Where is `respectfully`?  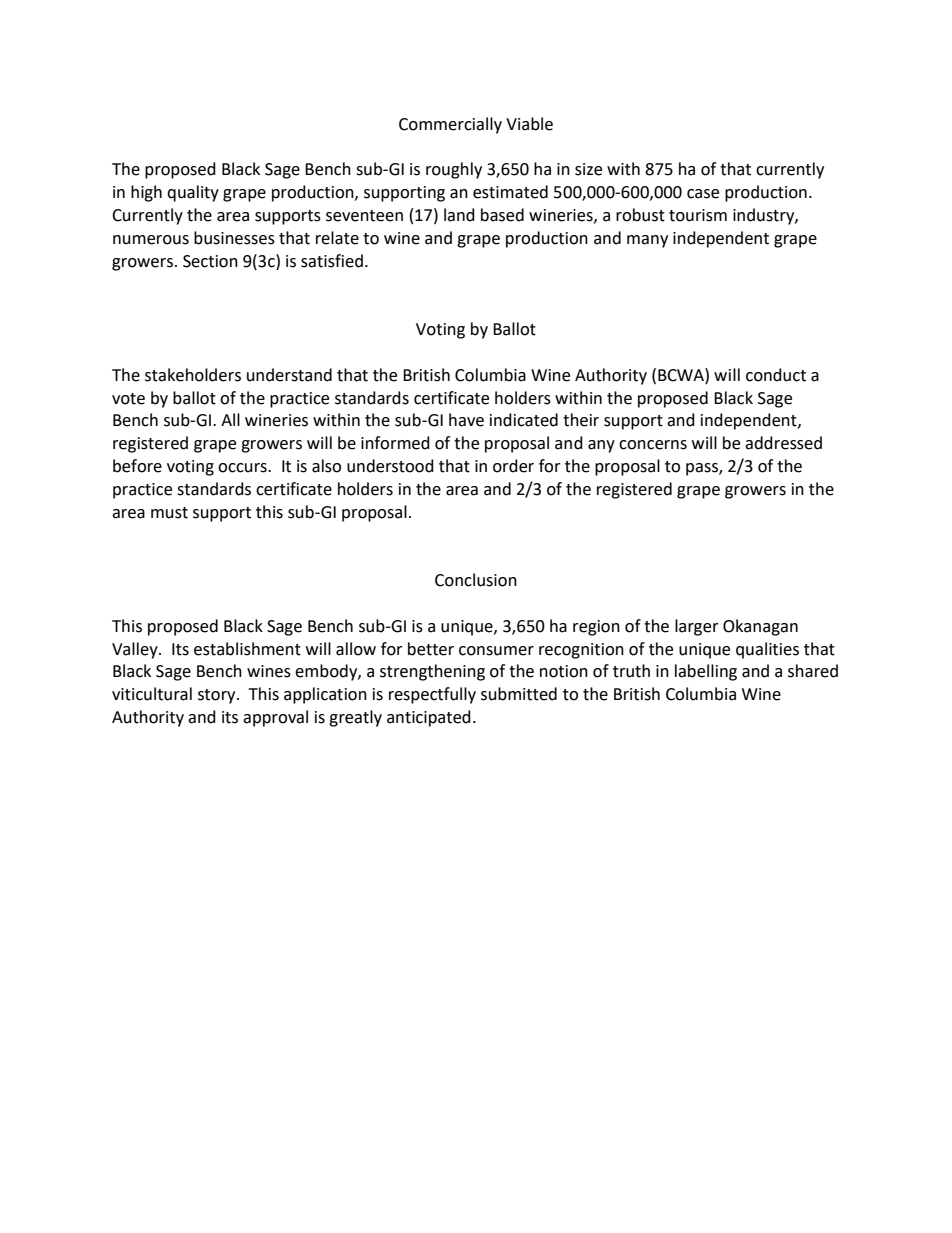 respectfully is located at coordinates (432, 695).
